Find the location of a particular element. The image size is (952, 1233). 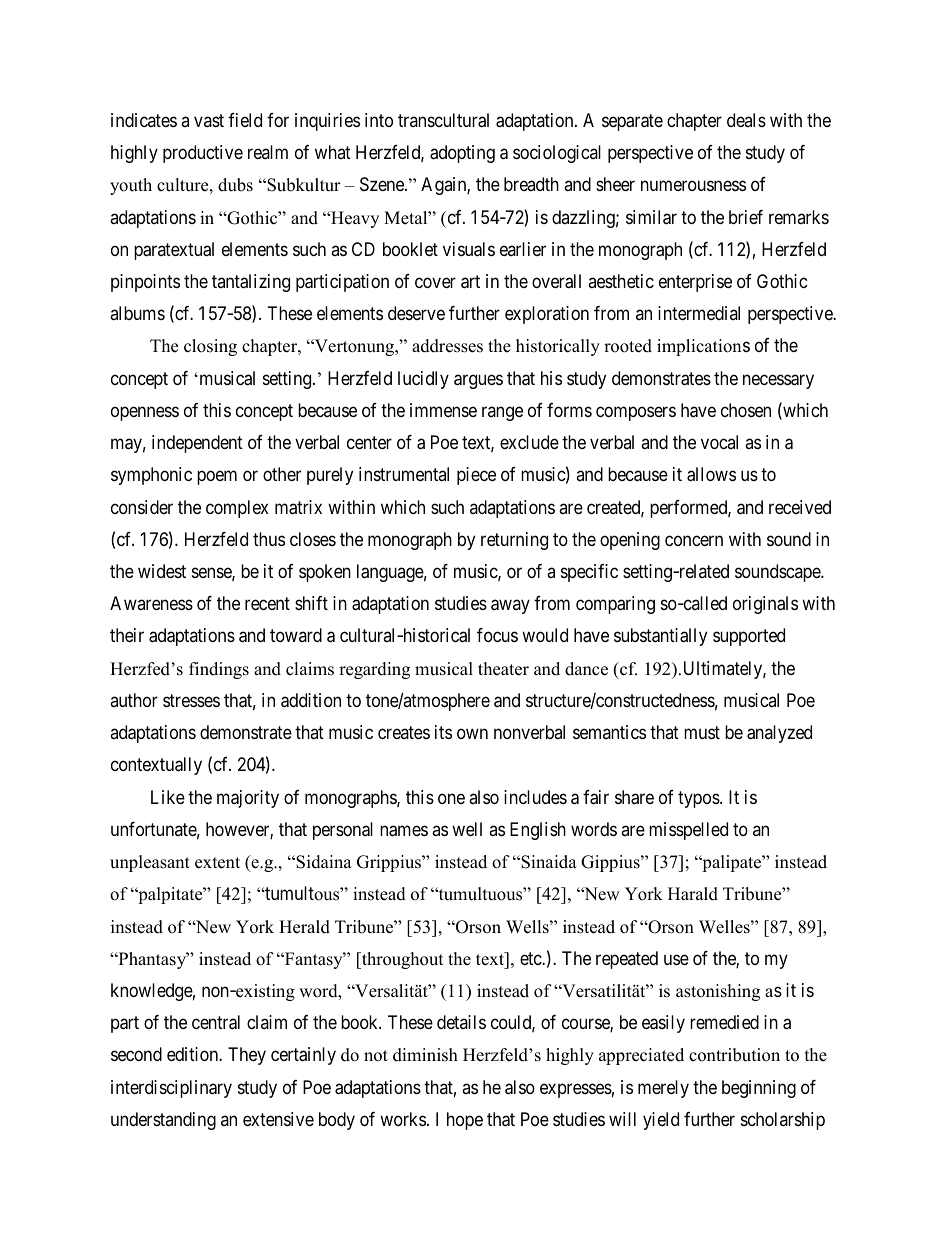

Like is located at coordinates (168, 797).
